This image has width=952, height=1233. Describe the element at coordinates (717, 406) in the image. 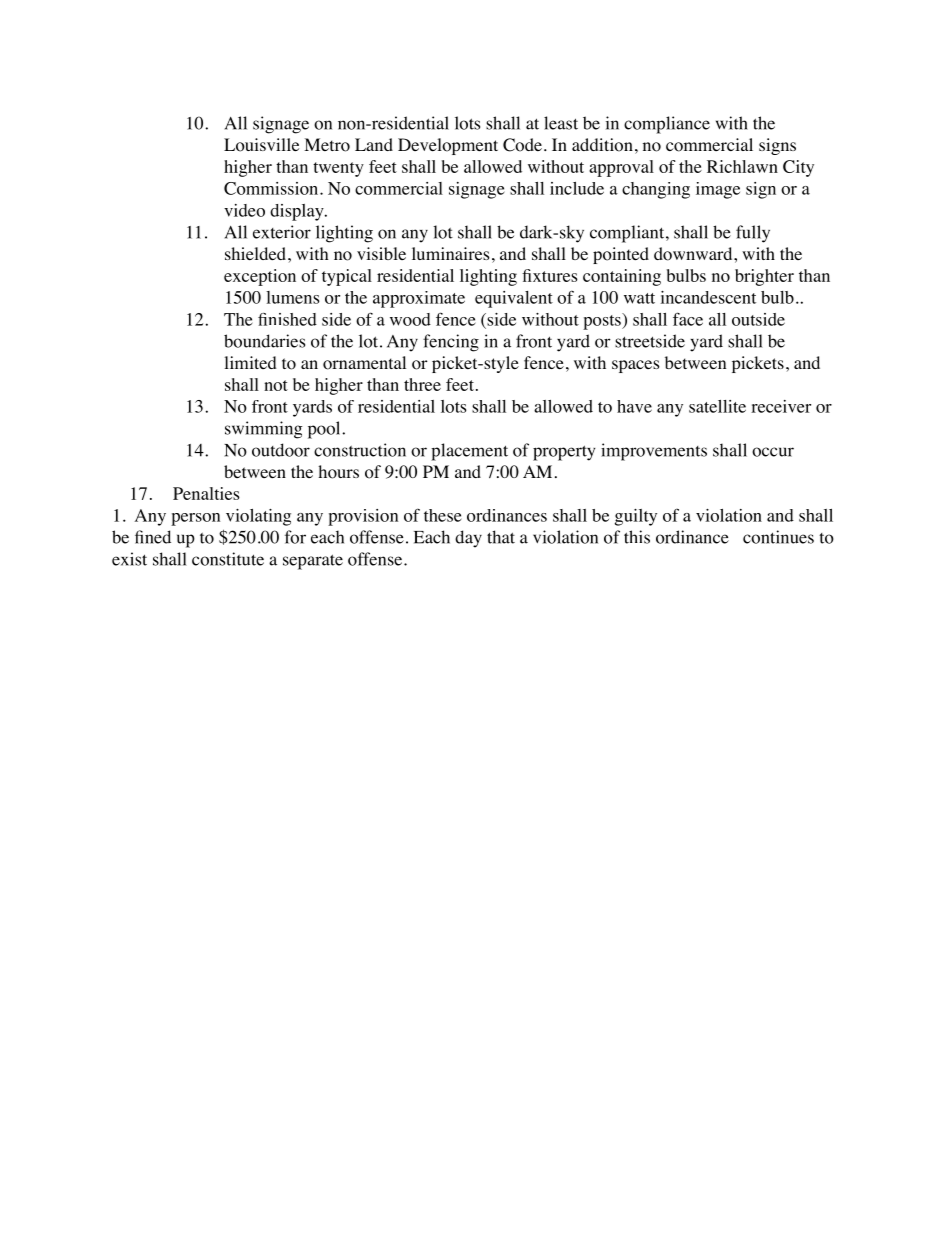

I see `satellite` at that location.
